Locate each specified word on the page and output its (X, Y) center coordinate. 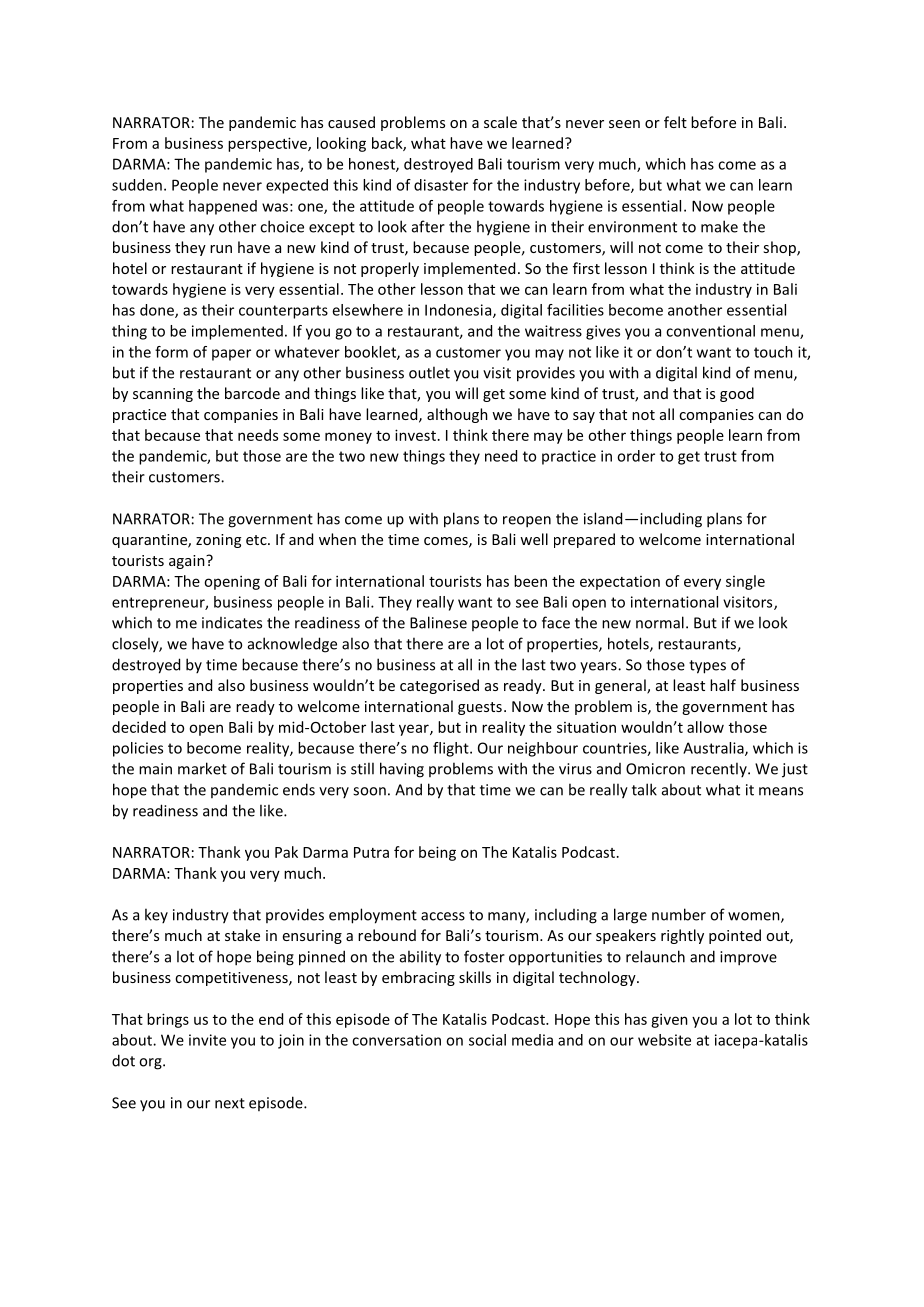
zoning (218, 541)
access (443, 916)
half (723, 685)
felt (675, 122)
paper (231, 355)
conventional (710, 331)
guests (480, 708)
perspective (268, 144)
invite (207, 1040)
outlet (429, 372)
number (679, 914)
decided (139, 727)
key (156, 915)
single (745, 582)
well (534, 539)
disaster (441, 185)
